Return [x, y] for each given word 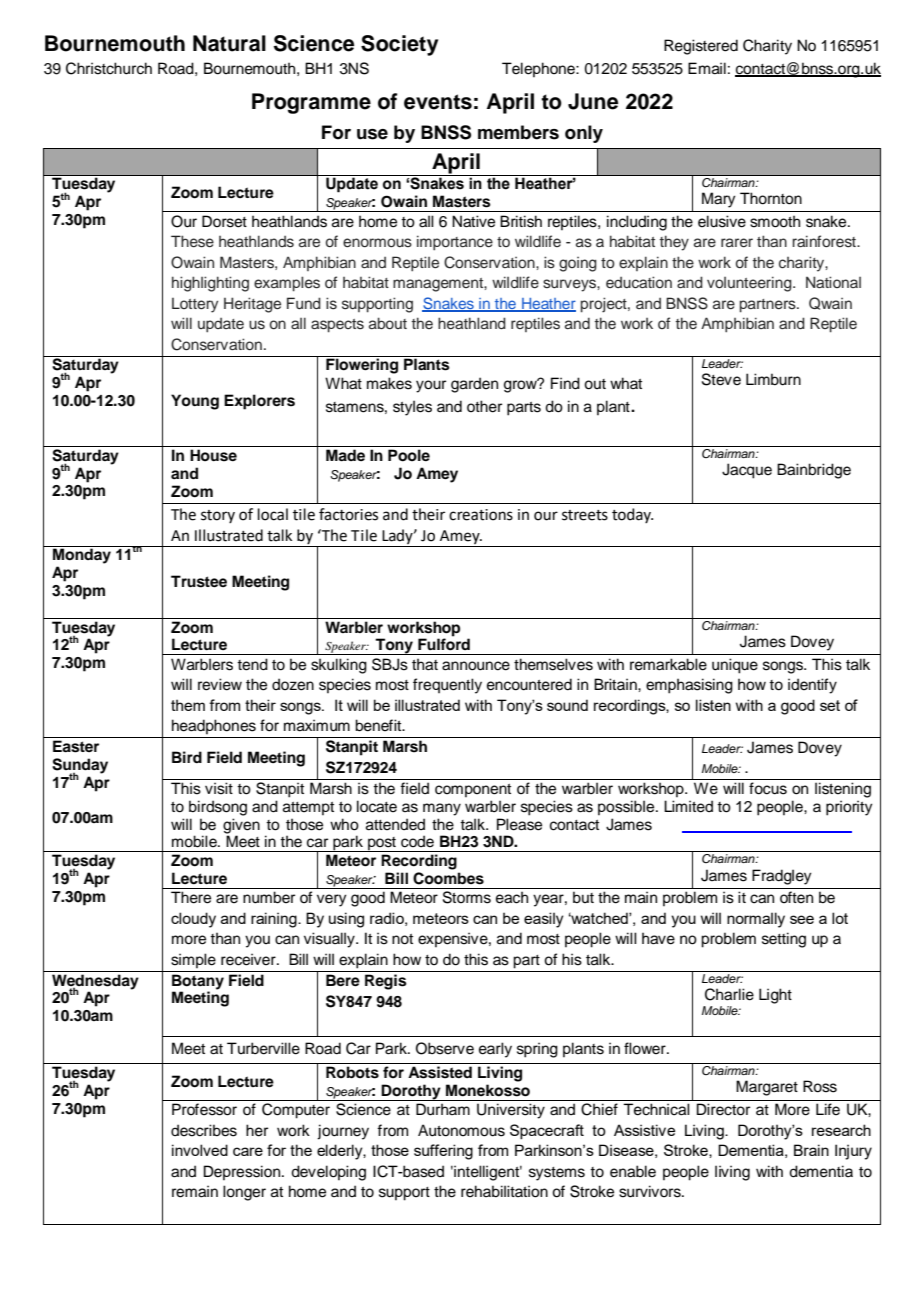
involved [200, 1150]
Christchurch [109, 68]
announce [476, 666]
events [438, 102]
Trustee [199, 581]
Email [707, 68]
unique [735, 666]
